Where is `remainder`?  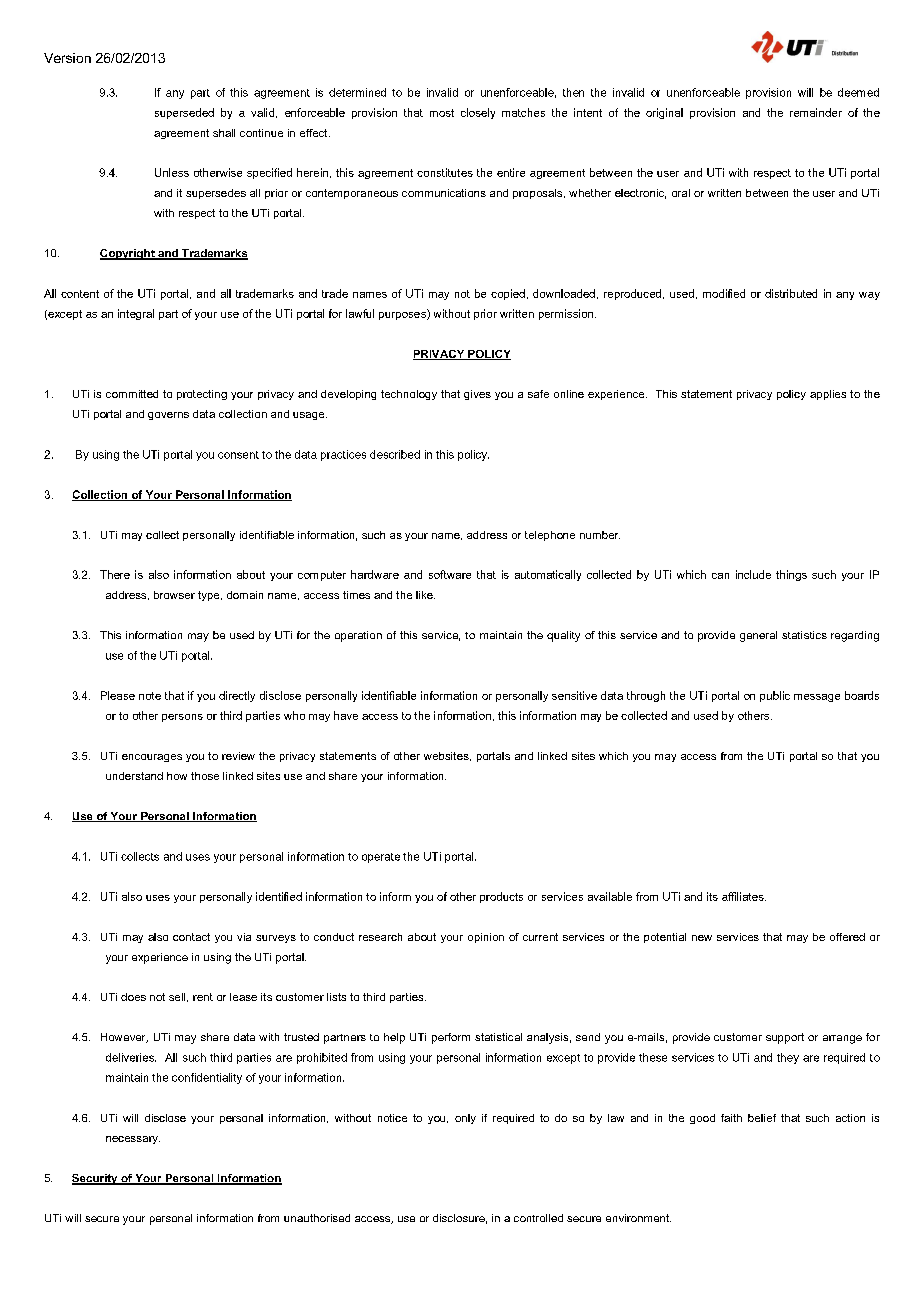 remainder is located at coordinates (816, 112).
